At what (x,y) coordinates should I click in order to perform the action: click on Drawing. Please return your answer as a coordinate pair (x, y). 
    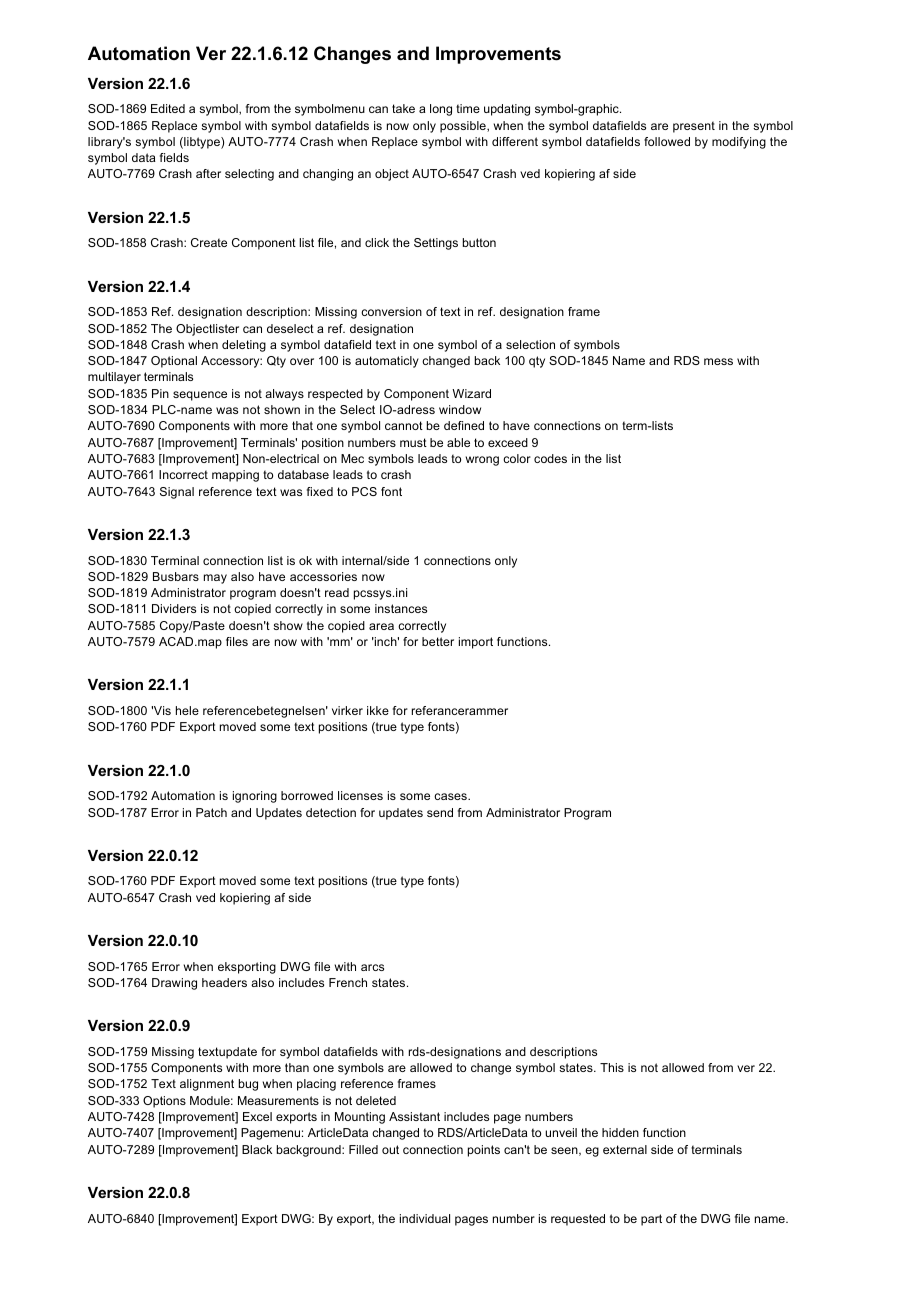
    Looking at the image, I should click on (174, 984).
